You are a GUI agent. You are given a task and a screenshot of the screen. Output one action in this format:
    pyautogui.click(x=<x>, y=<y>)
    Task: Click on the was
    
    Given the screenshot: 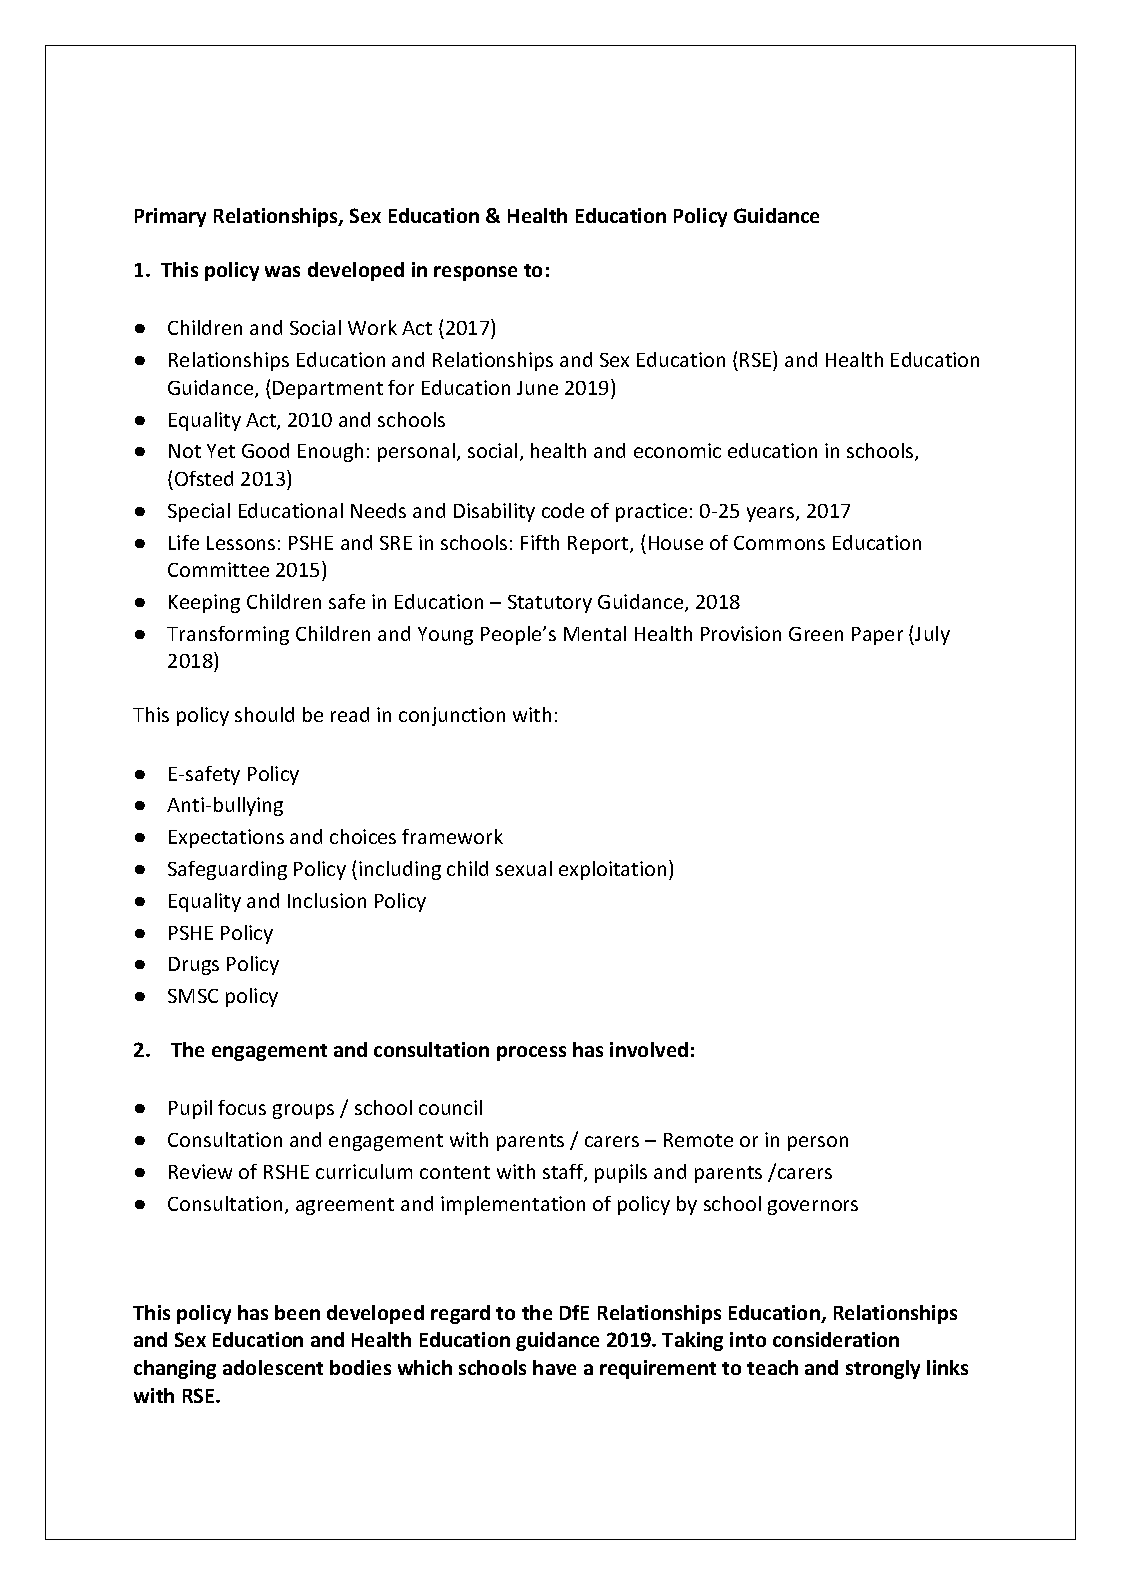 What is the action you would take?
    pyautogui.click(x=282, y=271)
